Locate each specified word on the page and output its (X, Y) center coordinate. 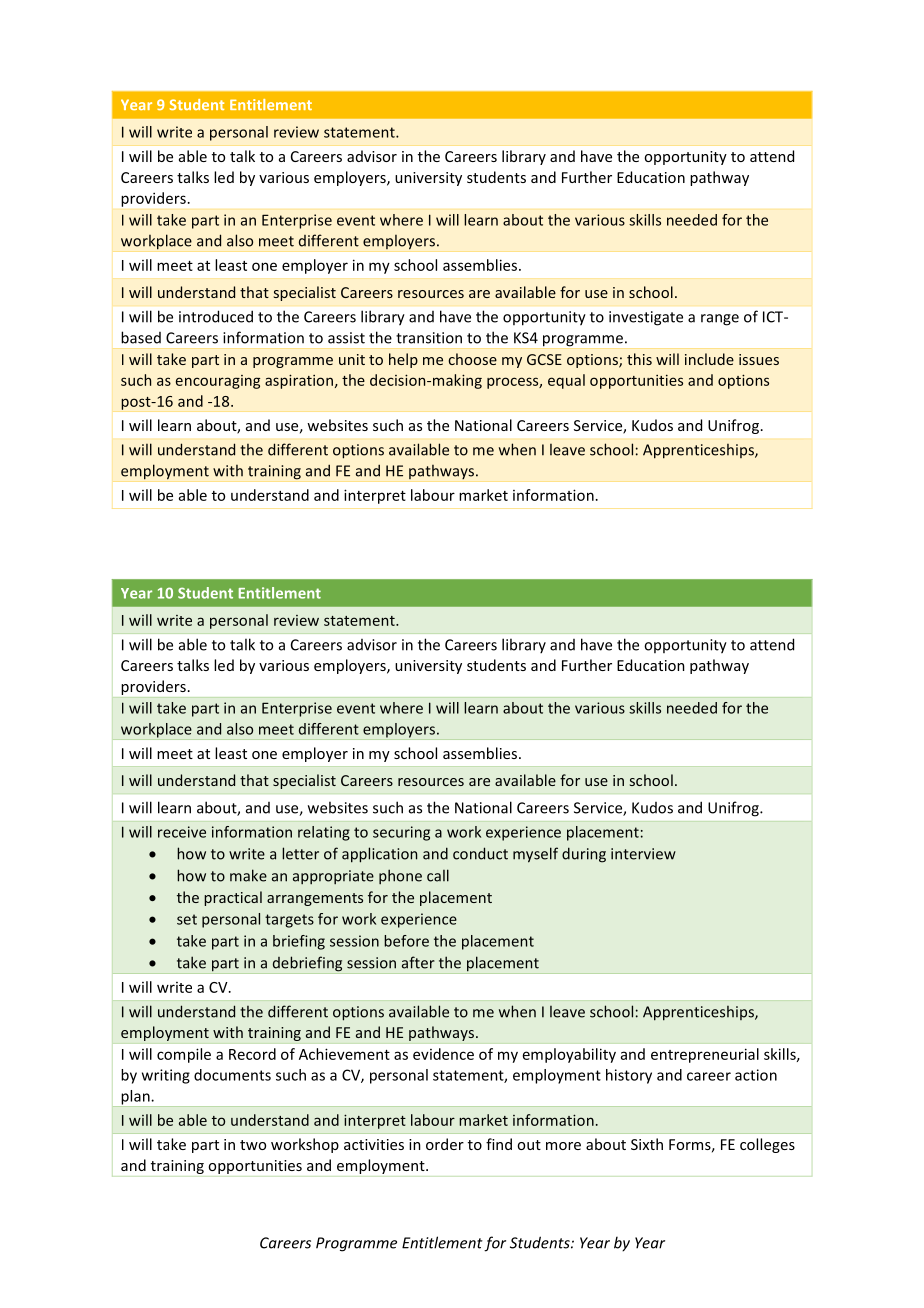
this (639, 359)
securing (401, 833)
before (406, 941)
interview (643, 854)
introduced (216, 316)
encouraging (218, 382)
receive (182, 832)
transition (429, 338)
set (187, 919)
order (445, 1144)
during (584, 855)
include (709, 359)
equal (566, 381)
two (253, 1145)
